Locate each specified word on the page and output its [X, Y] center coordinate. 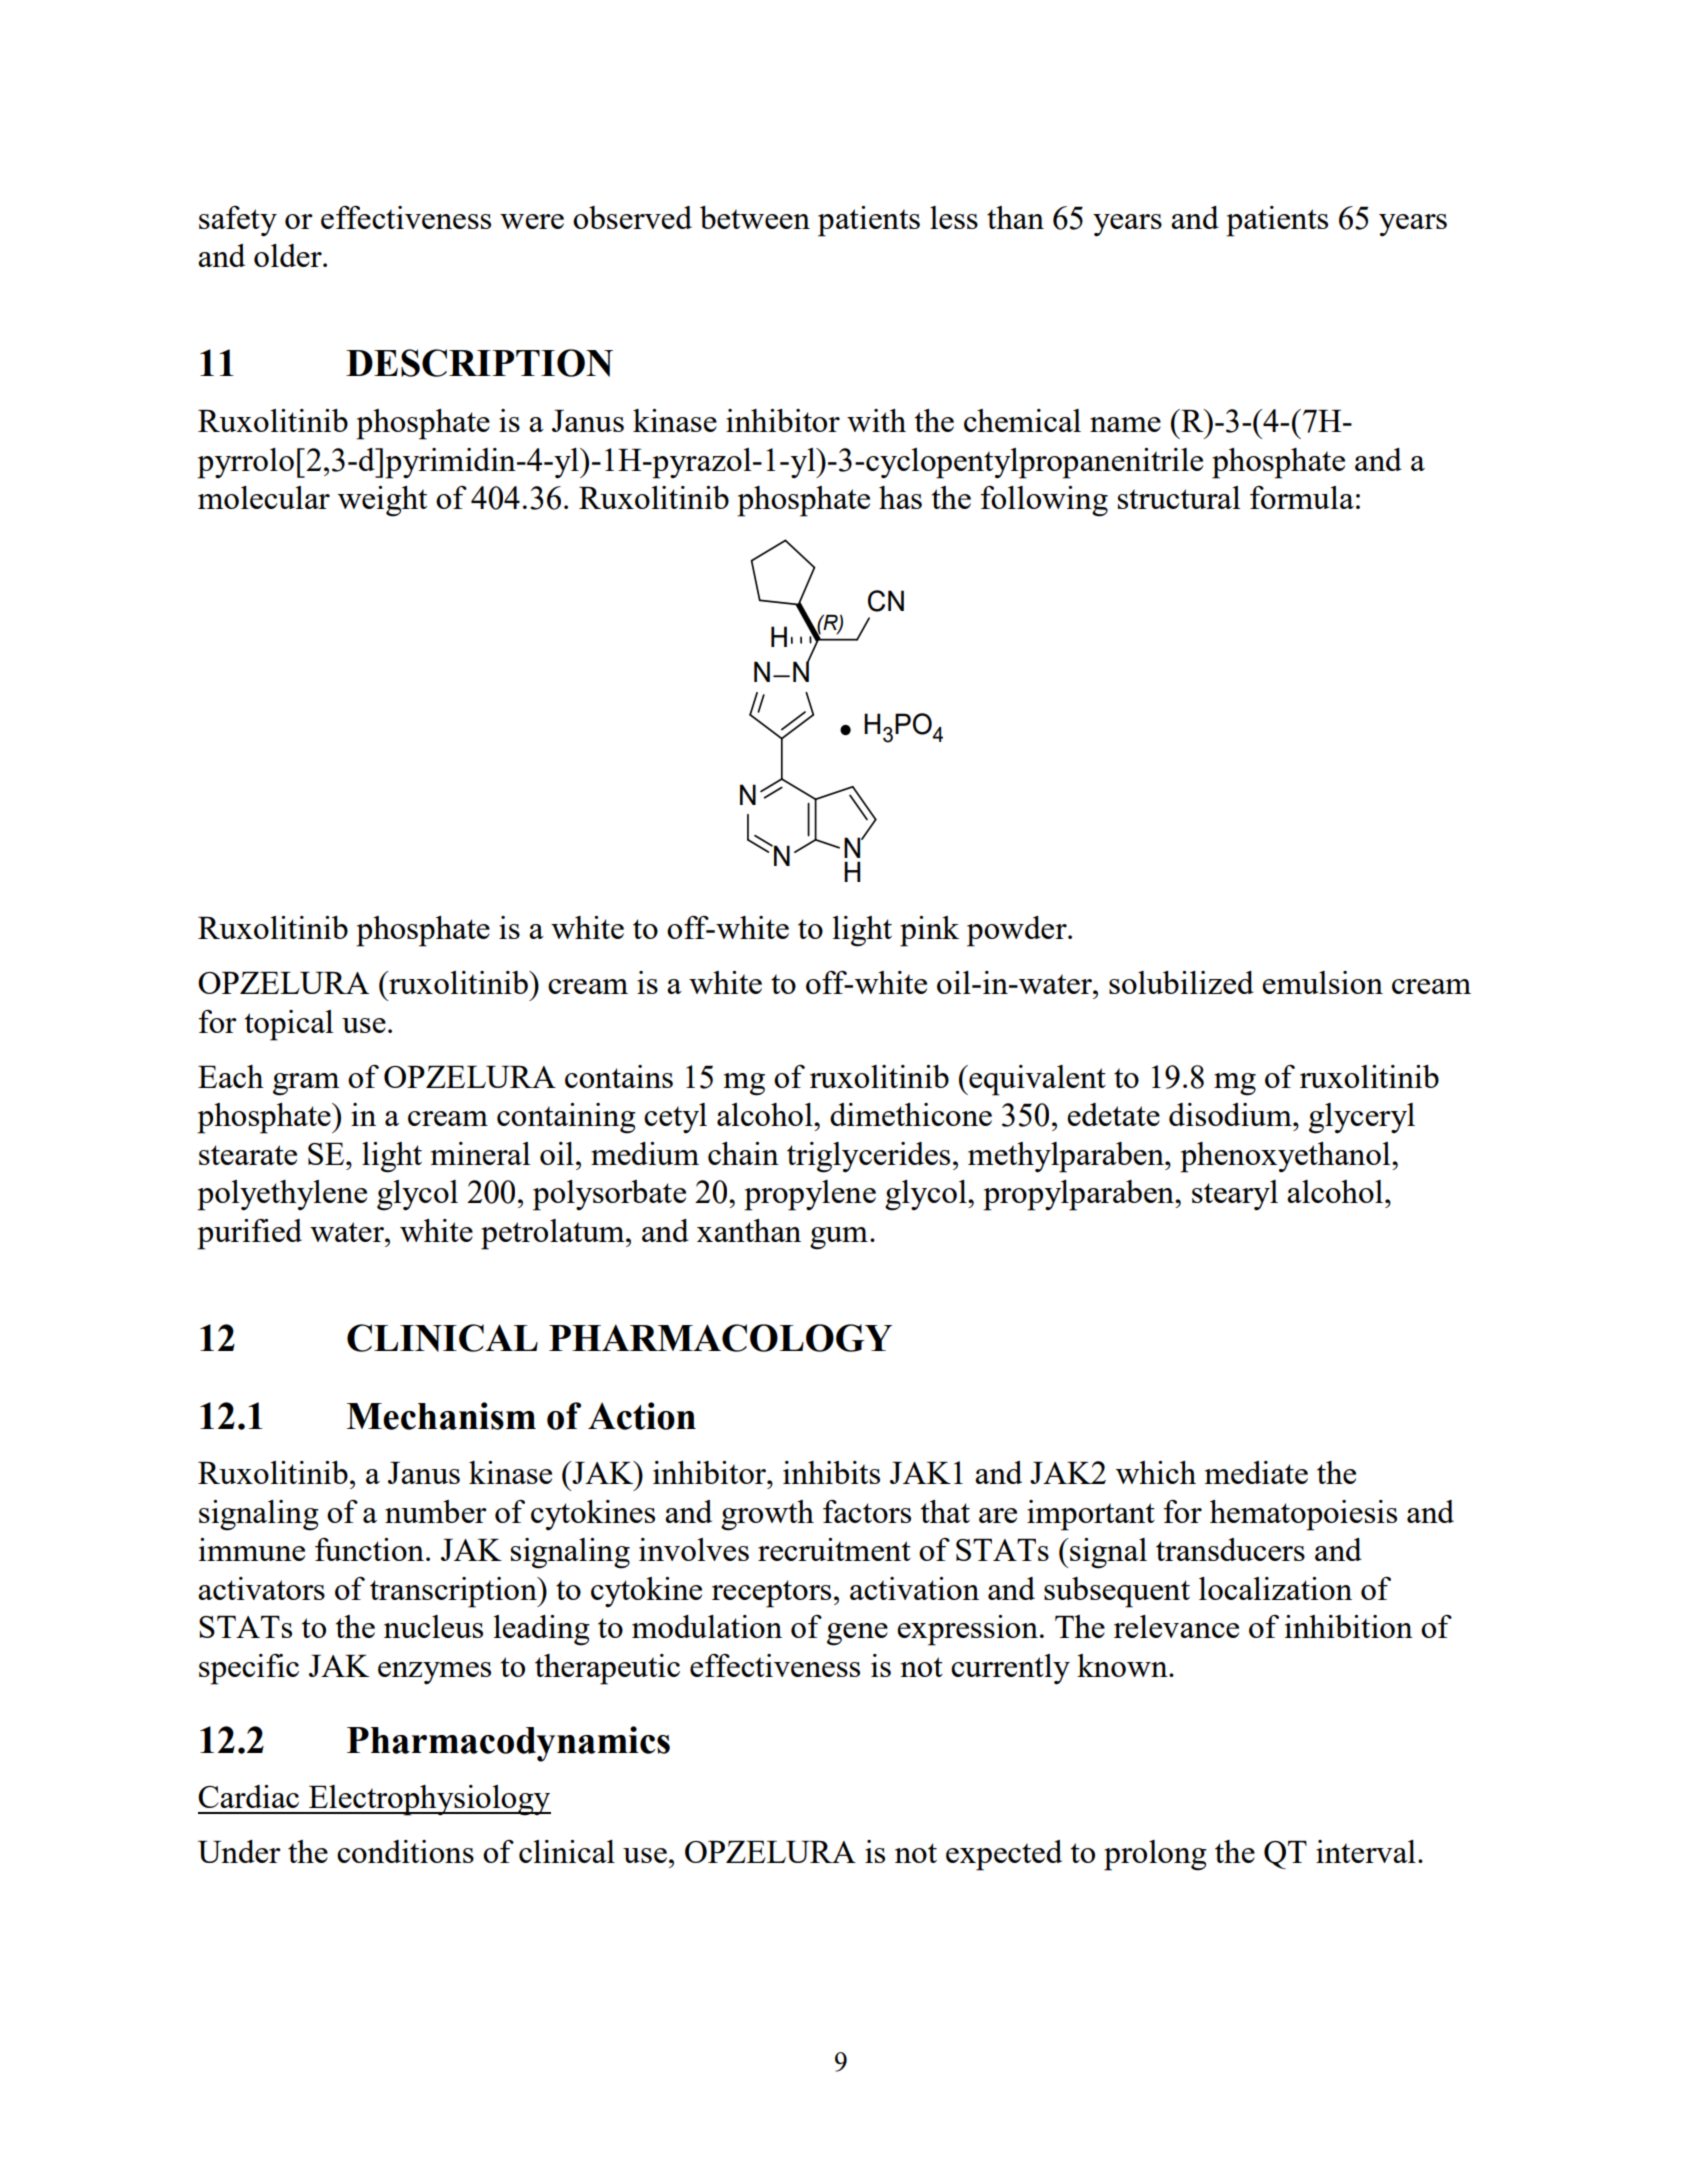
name [1125, 424]
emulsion [1322, 982]
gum [839, 1238]
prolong [1155, 1855]
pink [929, 931]
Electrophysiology [429, 1800]
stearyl [1235, 1195]
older [289, 255]
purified [249, 1234]
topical [289, 1025]
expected [1004, 1855]
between [755, 217]
